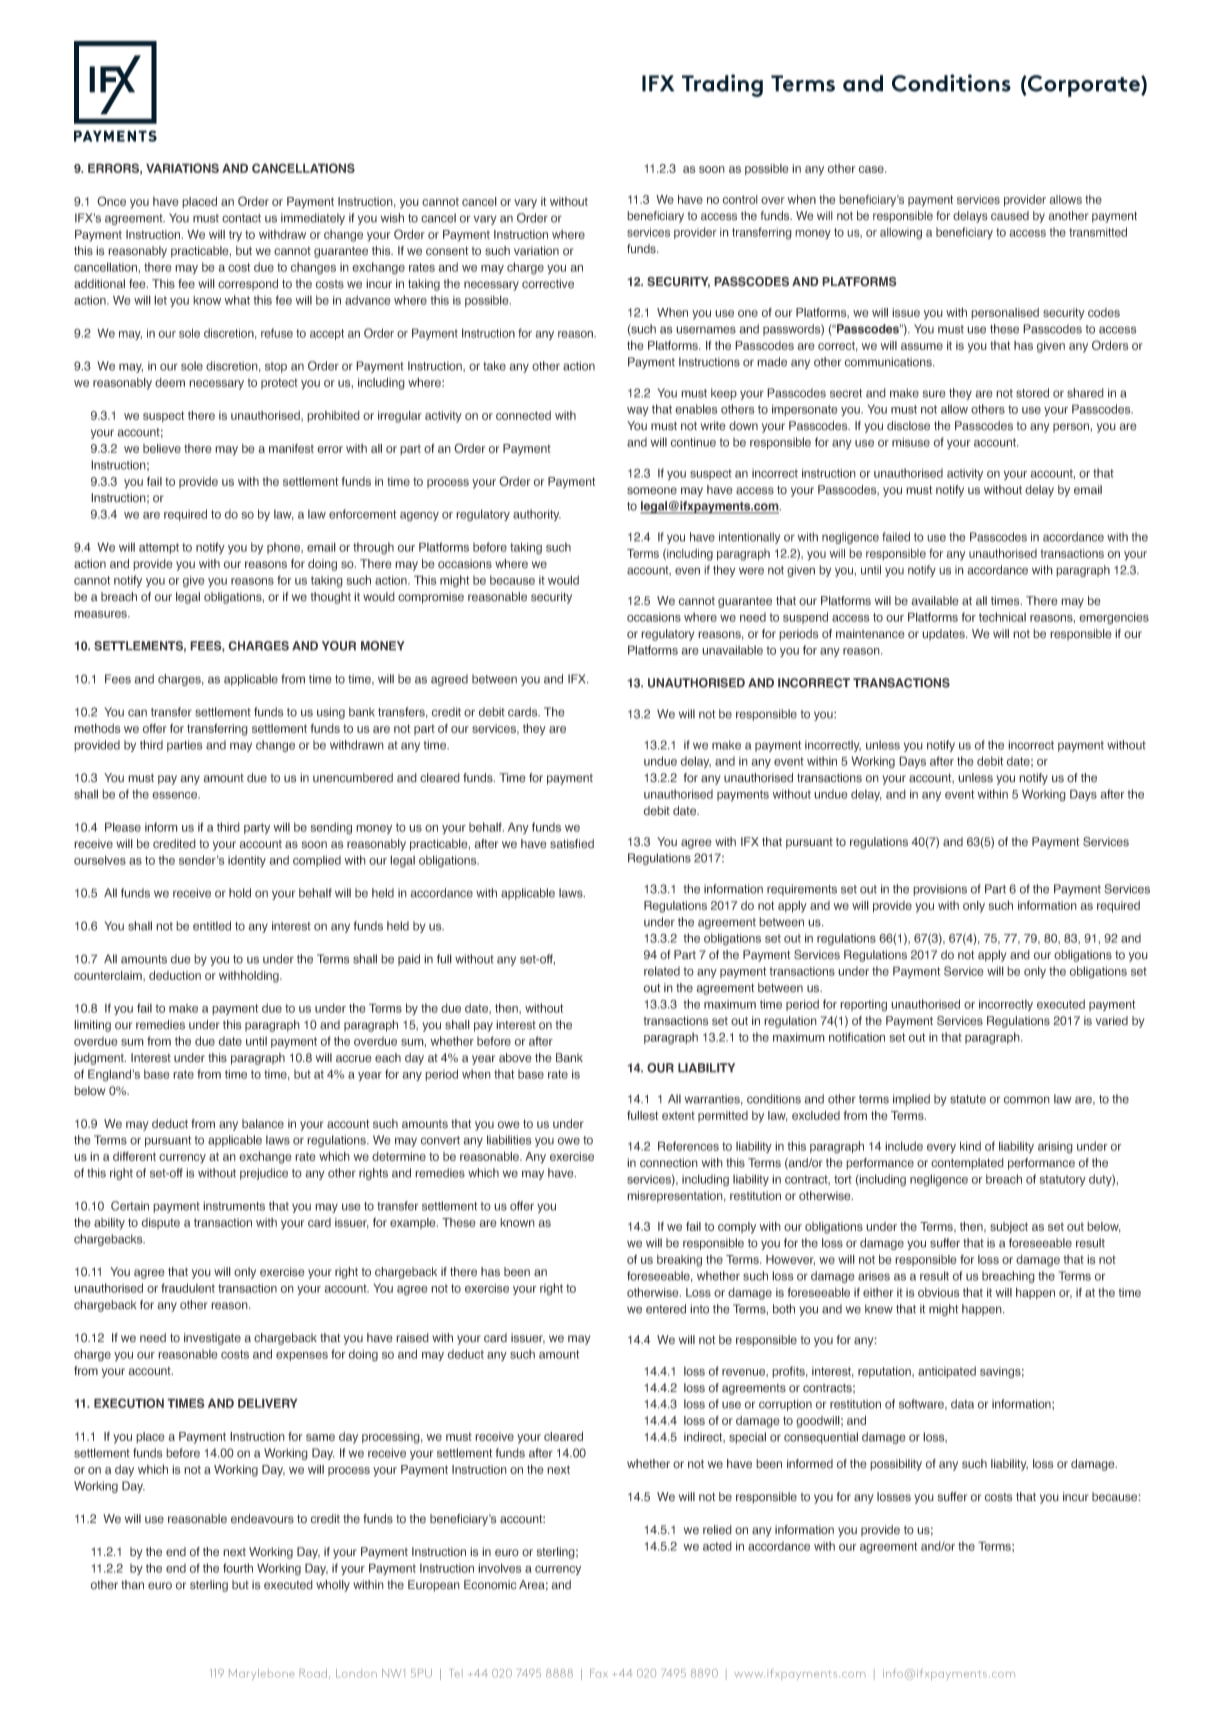 The width and height of the screenshot is (1225, 1733). What do you see at coordinates (572, 844) in the screenshot?
I see `satisfied` at bounding box center [572, 844].
